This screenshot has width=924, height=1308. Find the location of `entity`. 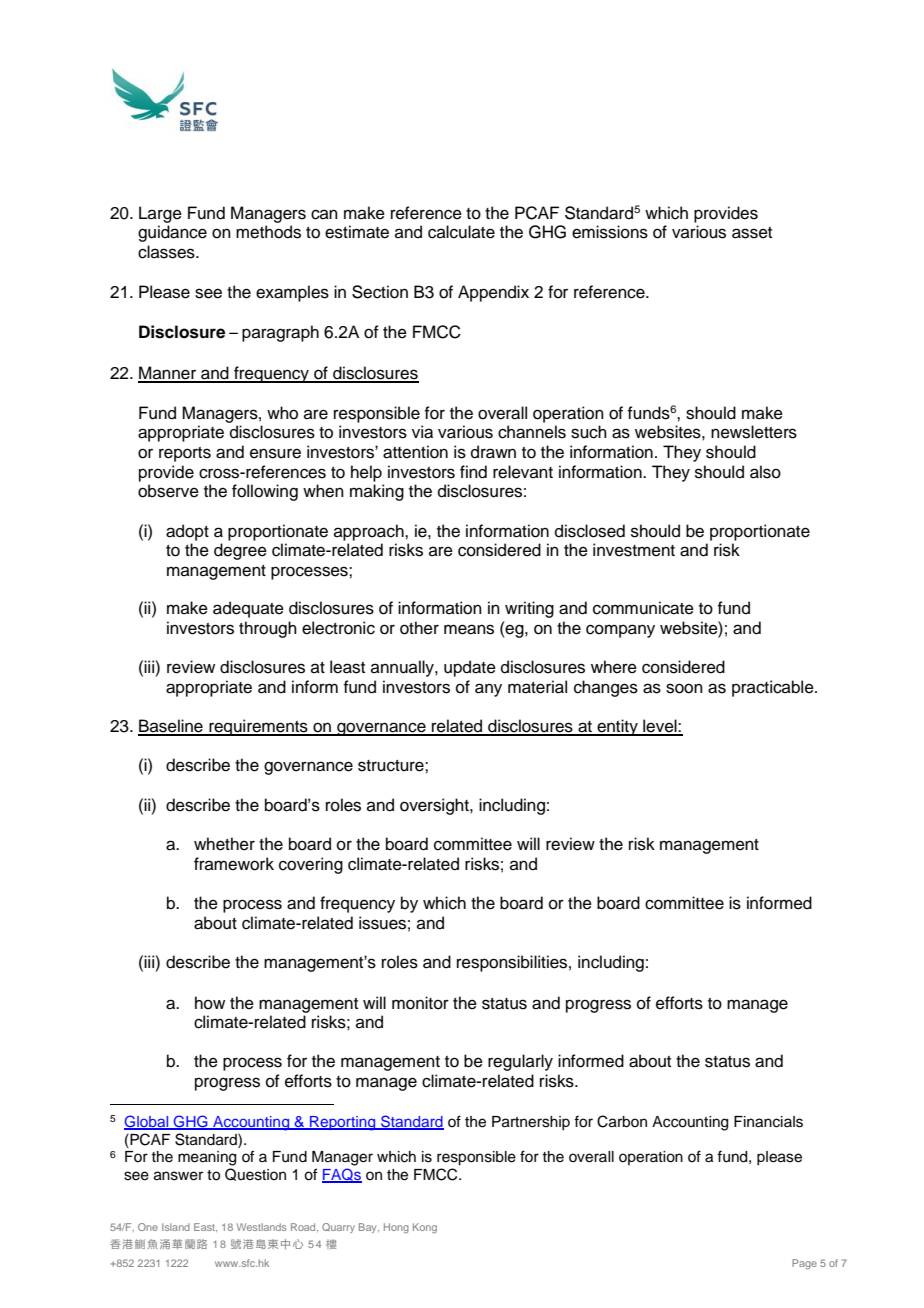

entity is located at coordinates (617, 727).
